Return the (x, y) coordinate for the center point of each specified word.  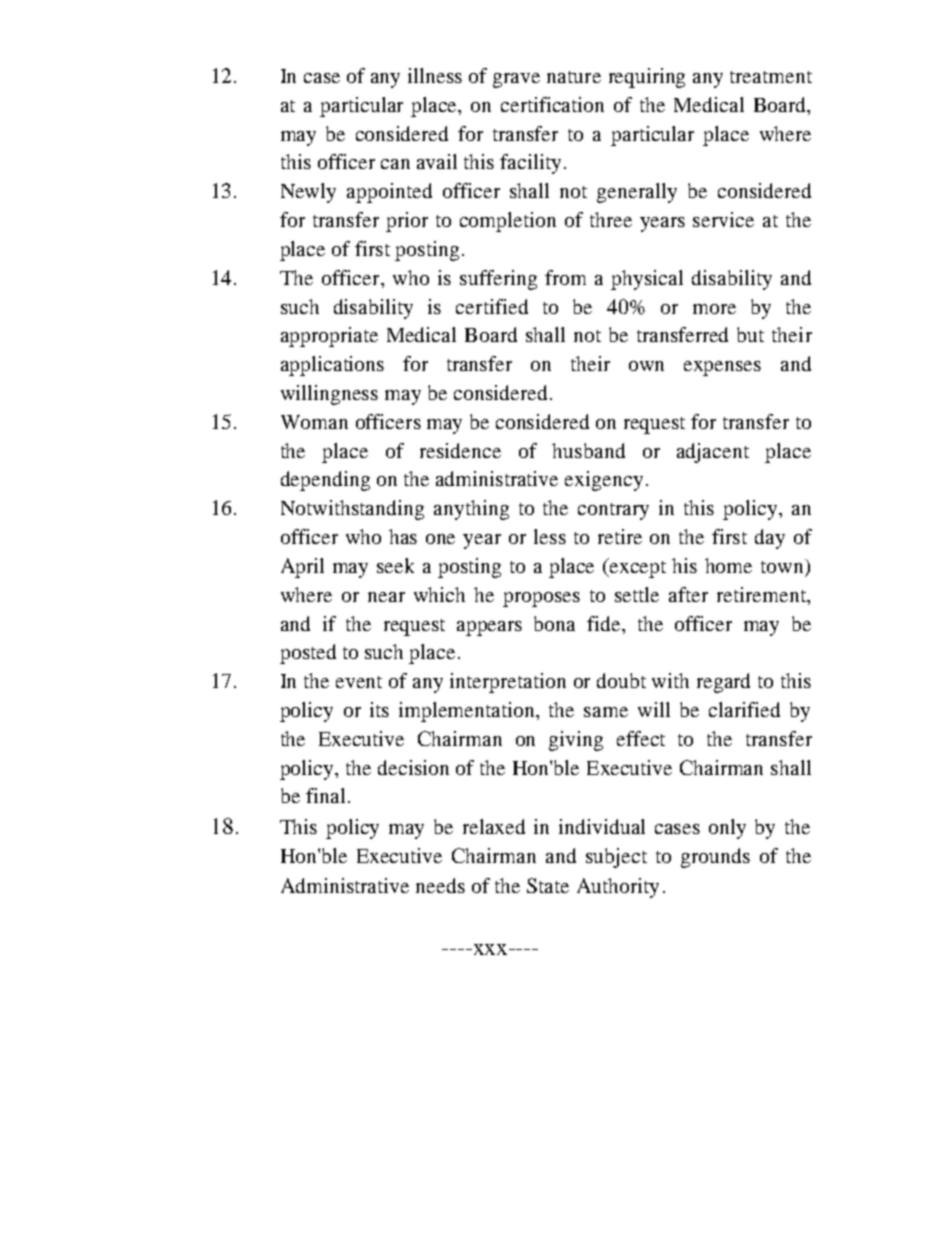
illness (435, 75)
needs (440, 885)
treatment (771, 77)
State (548, 885)
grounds (715, 858)
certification (552, 104)
